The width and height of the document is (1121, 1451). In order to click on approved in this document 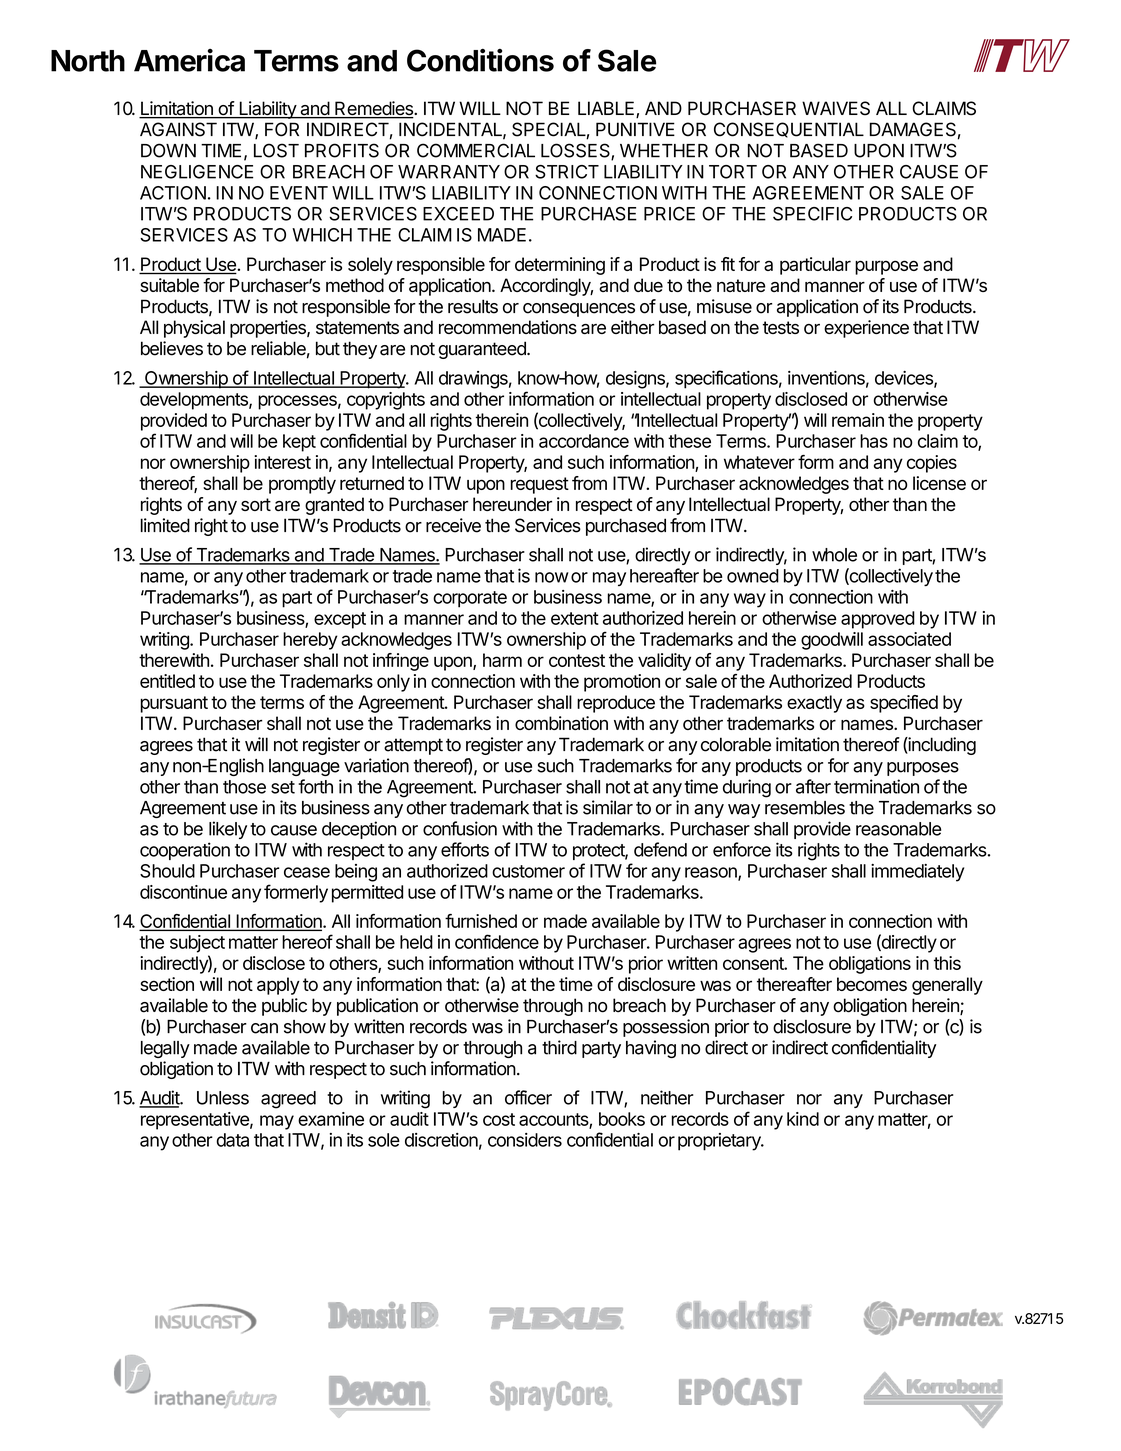, I will do `click(878, 620)`.
